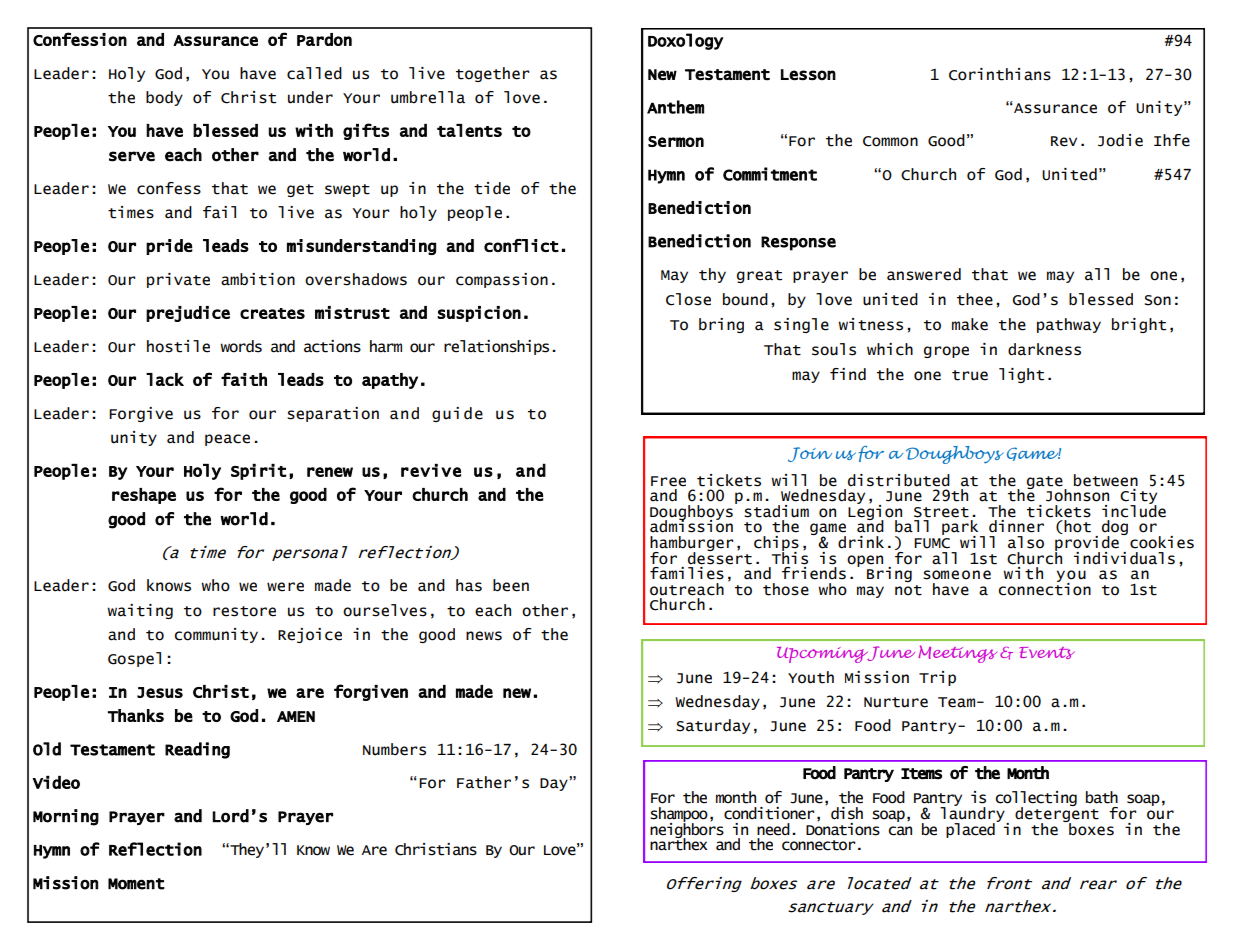  I want to click on Corinthians, so click(1000, 74).
